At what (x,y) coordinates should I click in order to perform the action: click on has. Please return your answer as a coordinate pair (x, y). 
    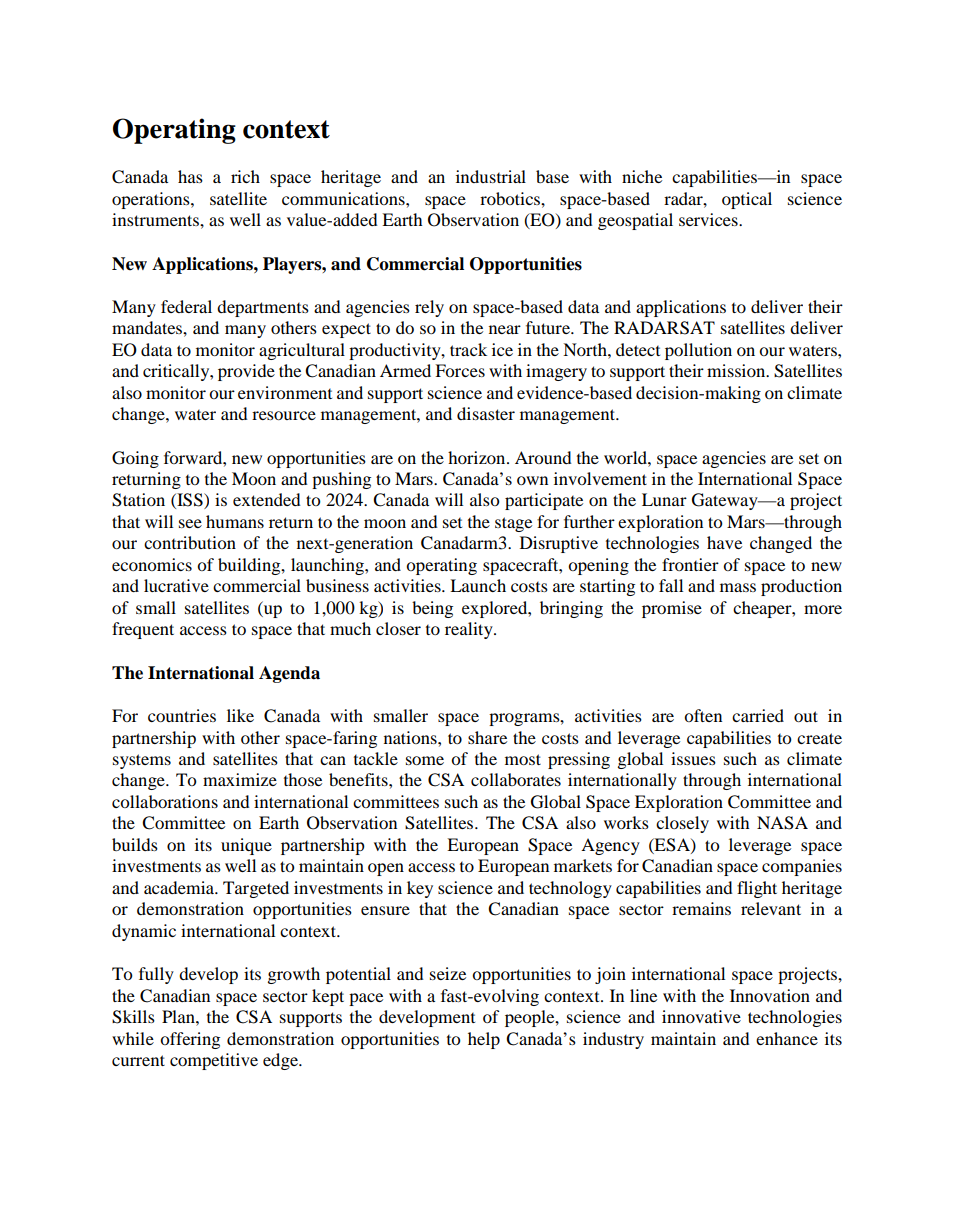
    Looking at the image, I should click on (190, 176).
